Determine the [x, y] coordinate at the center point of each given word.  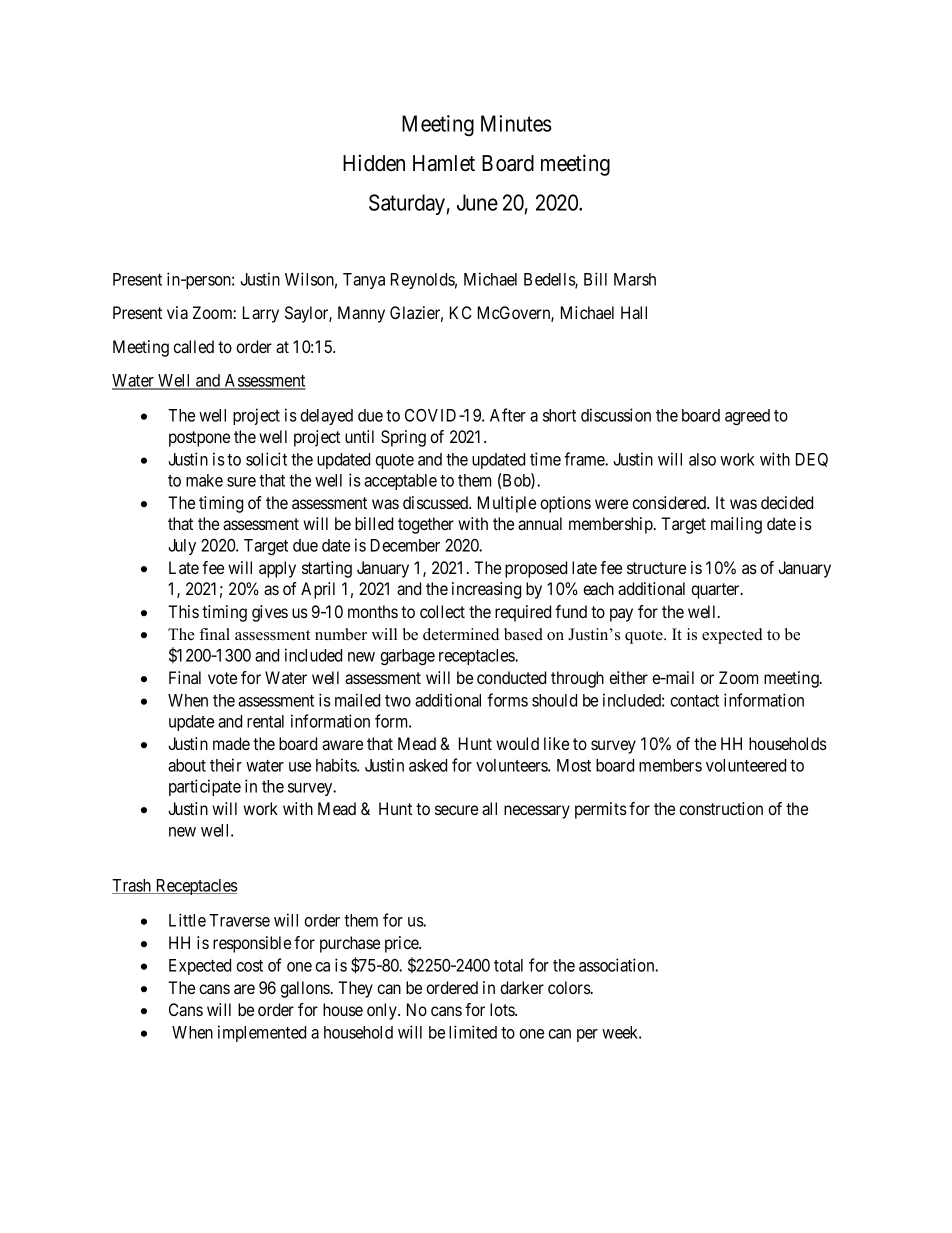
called [193, 346]
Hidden [374, 163]
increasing [486, 590]
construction [721, 808]
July [182, 547]
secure [456, 810]
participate [205, 787]
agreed [747, 417]
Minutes [516, 123]
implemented [262, 1033]
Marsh [635, 279]
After [508, 415]
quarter [716, 591]
